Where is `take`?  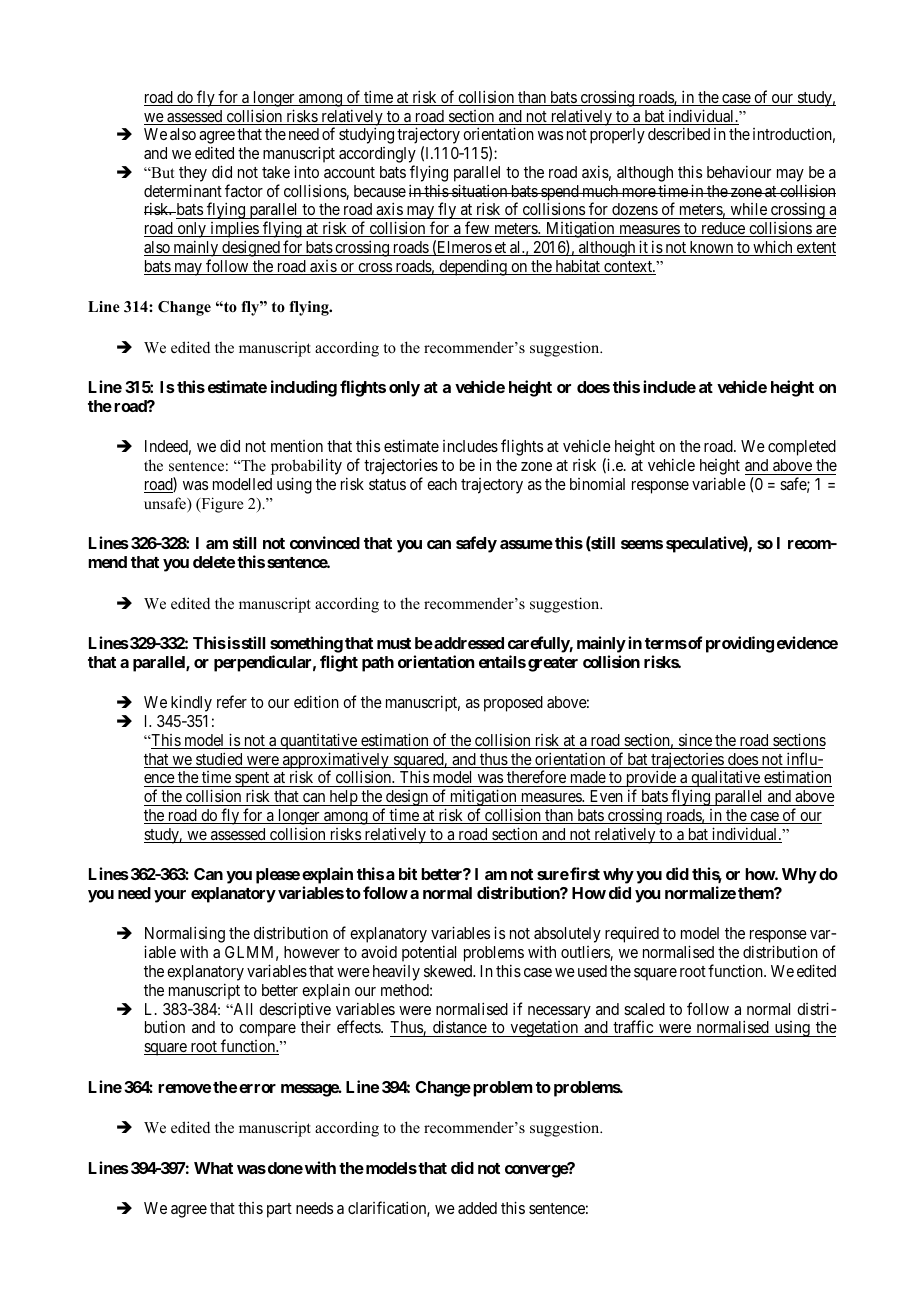
take is located at coordinates (276, 172).
